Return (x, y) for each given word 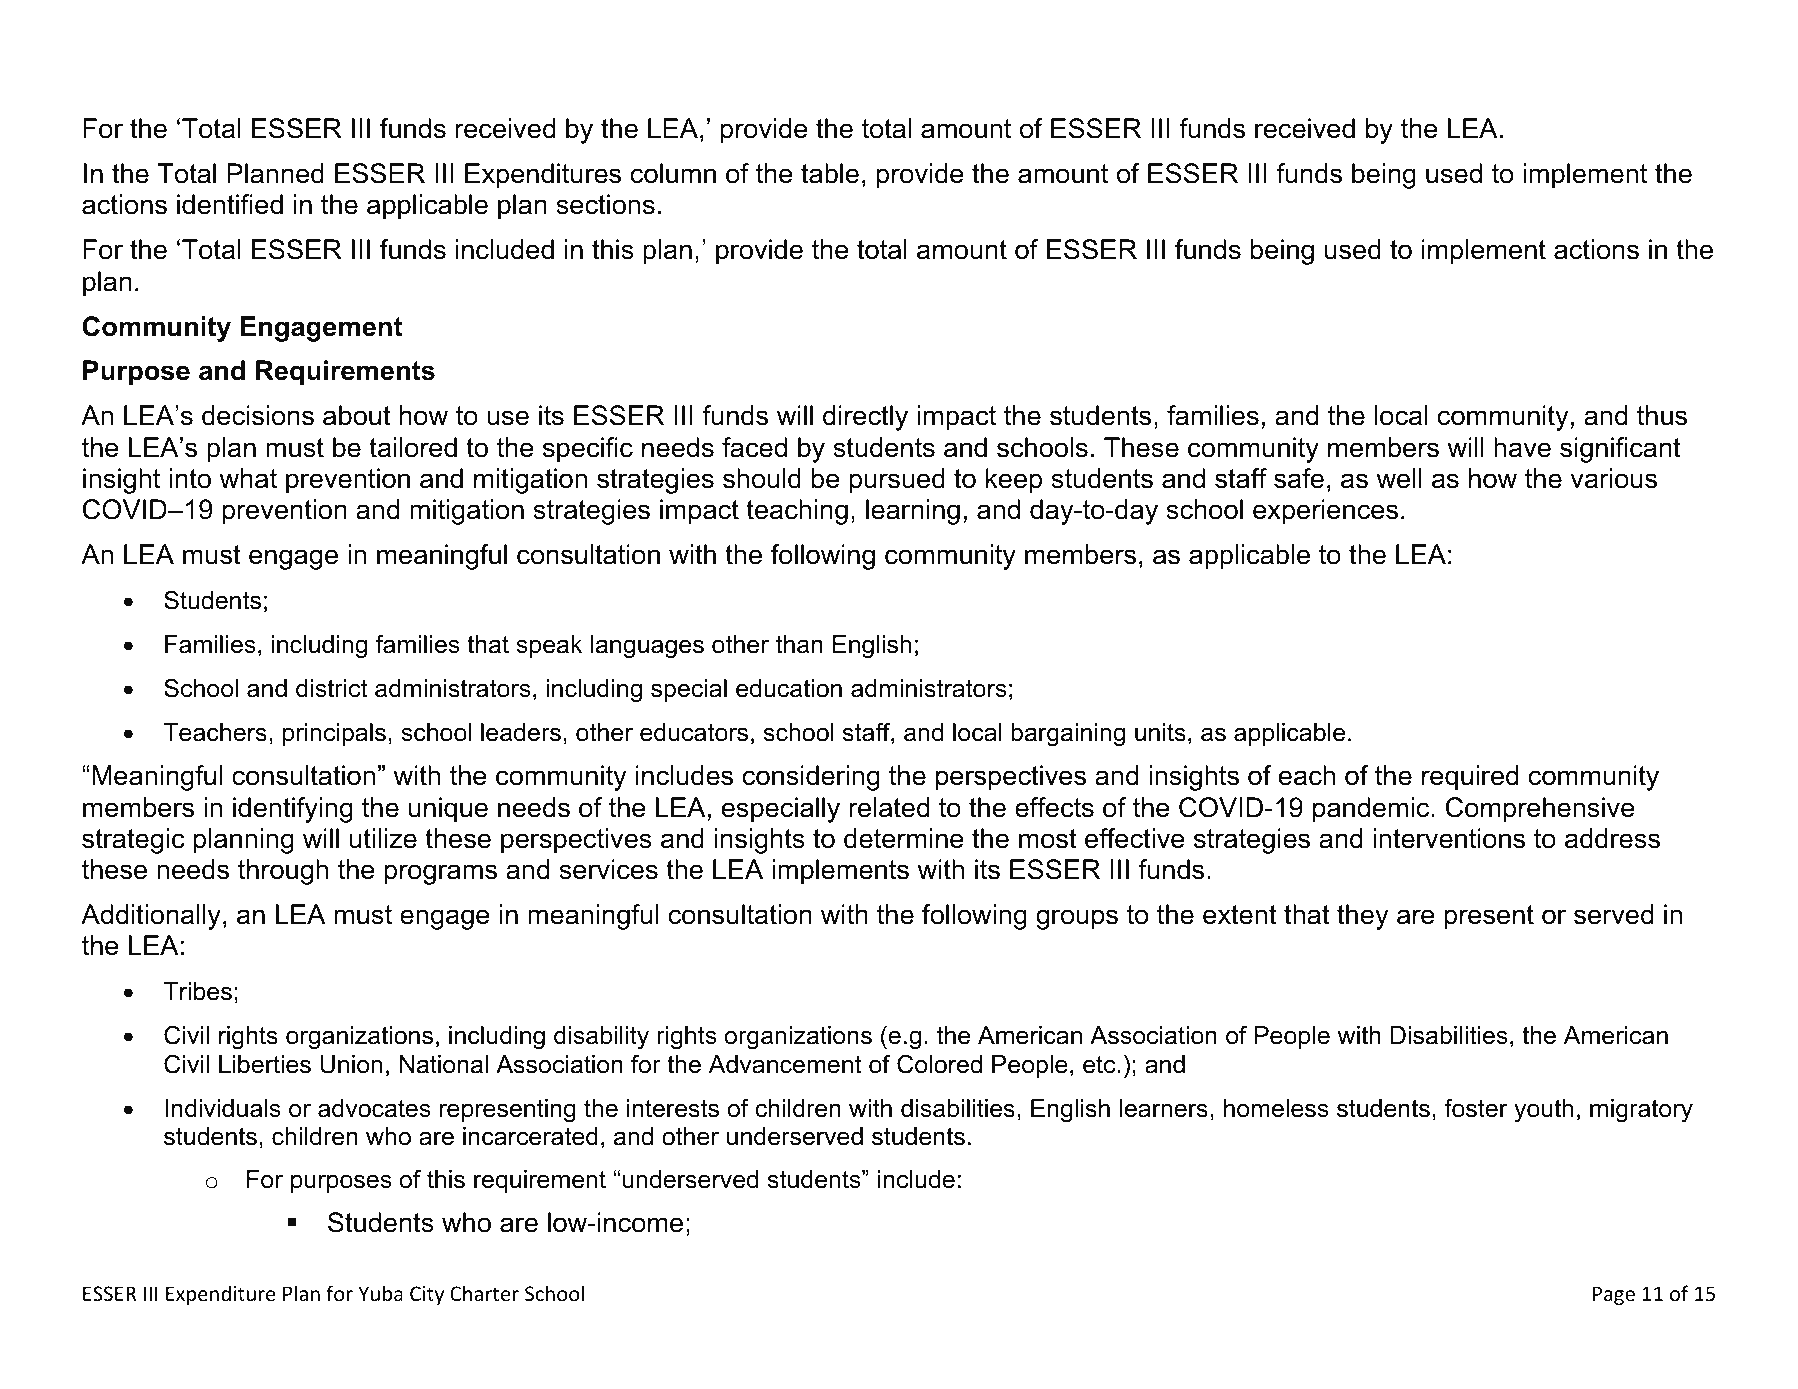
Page (1614, 1295)
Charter (484, 1293)
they (1362, 917)
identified (230, 204)
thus (1662, 415)
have (1522, 447)
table (830, 173)
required (1470, 778)
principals (334, 734)
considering (811, 778)
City (427, 1295)
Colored (939, 1064)
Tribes (198, 991)
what (248, 478)
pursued (897, 481)
